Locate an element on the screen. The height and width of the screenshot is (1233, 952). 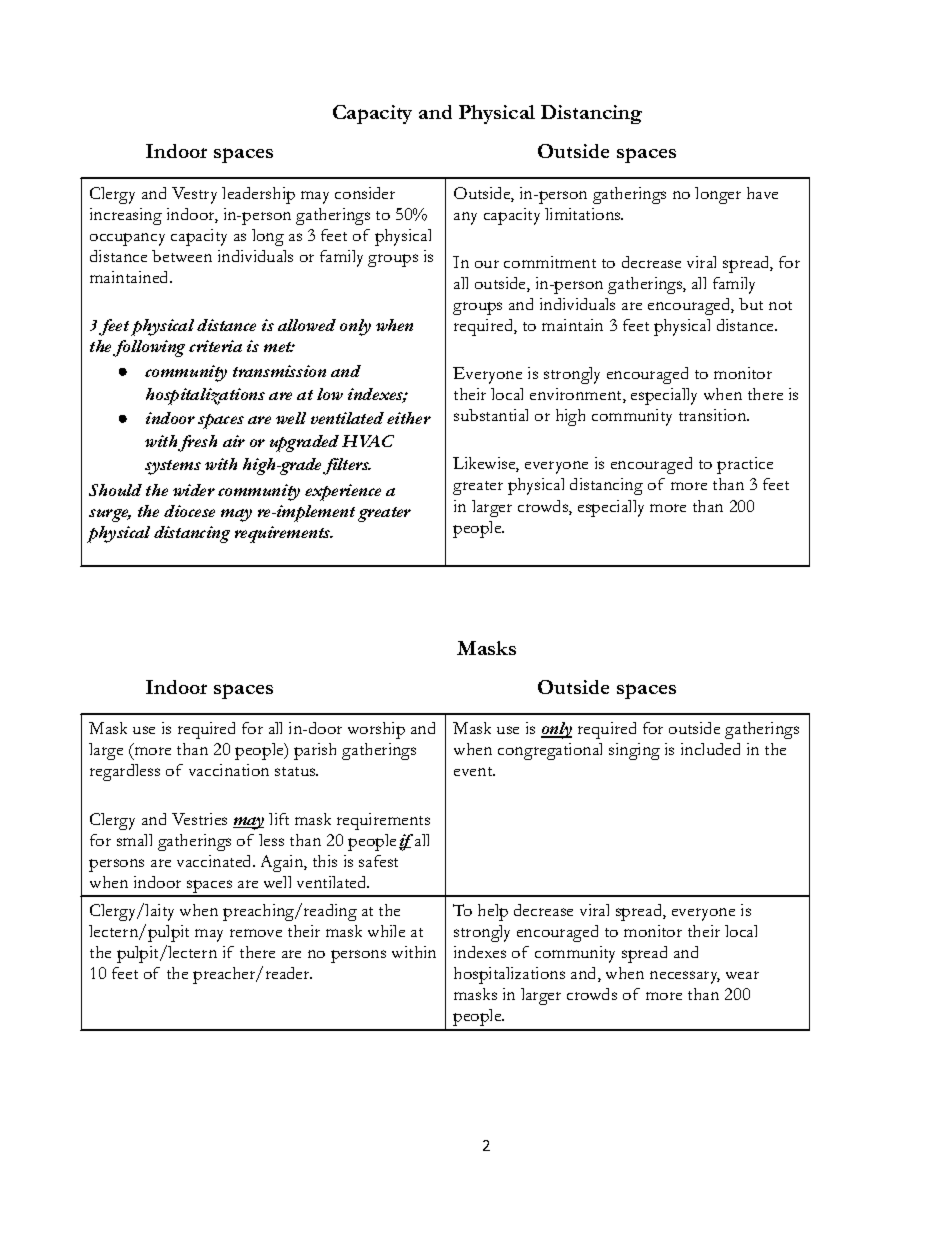
diocese is located at coordinates (189, 511).
